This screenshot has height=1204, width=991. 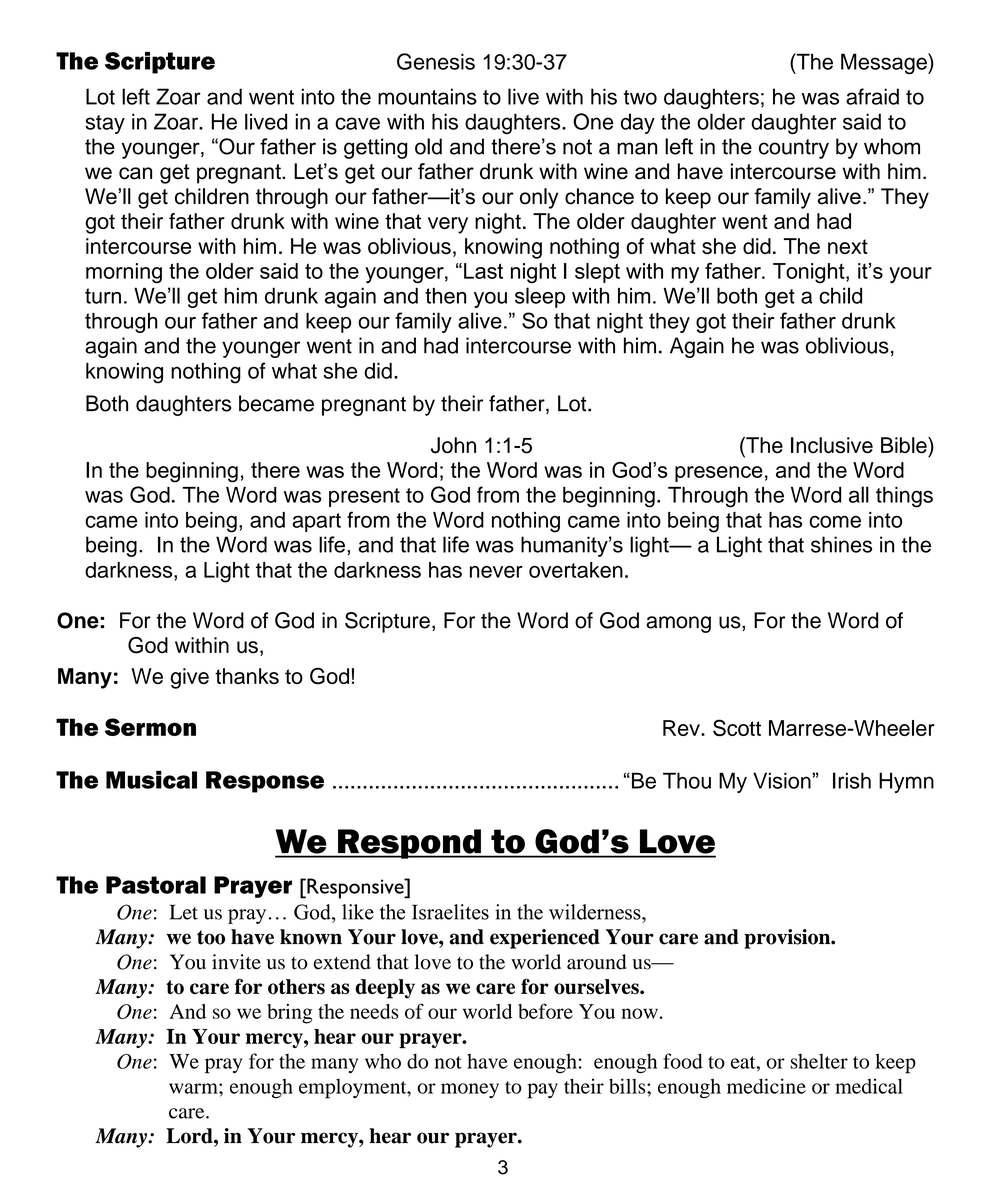 What do you see at coordinates (872, 96) in the screenshot?
I see `afraid` at bounding box center [872, 96].
